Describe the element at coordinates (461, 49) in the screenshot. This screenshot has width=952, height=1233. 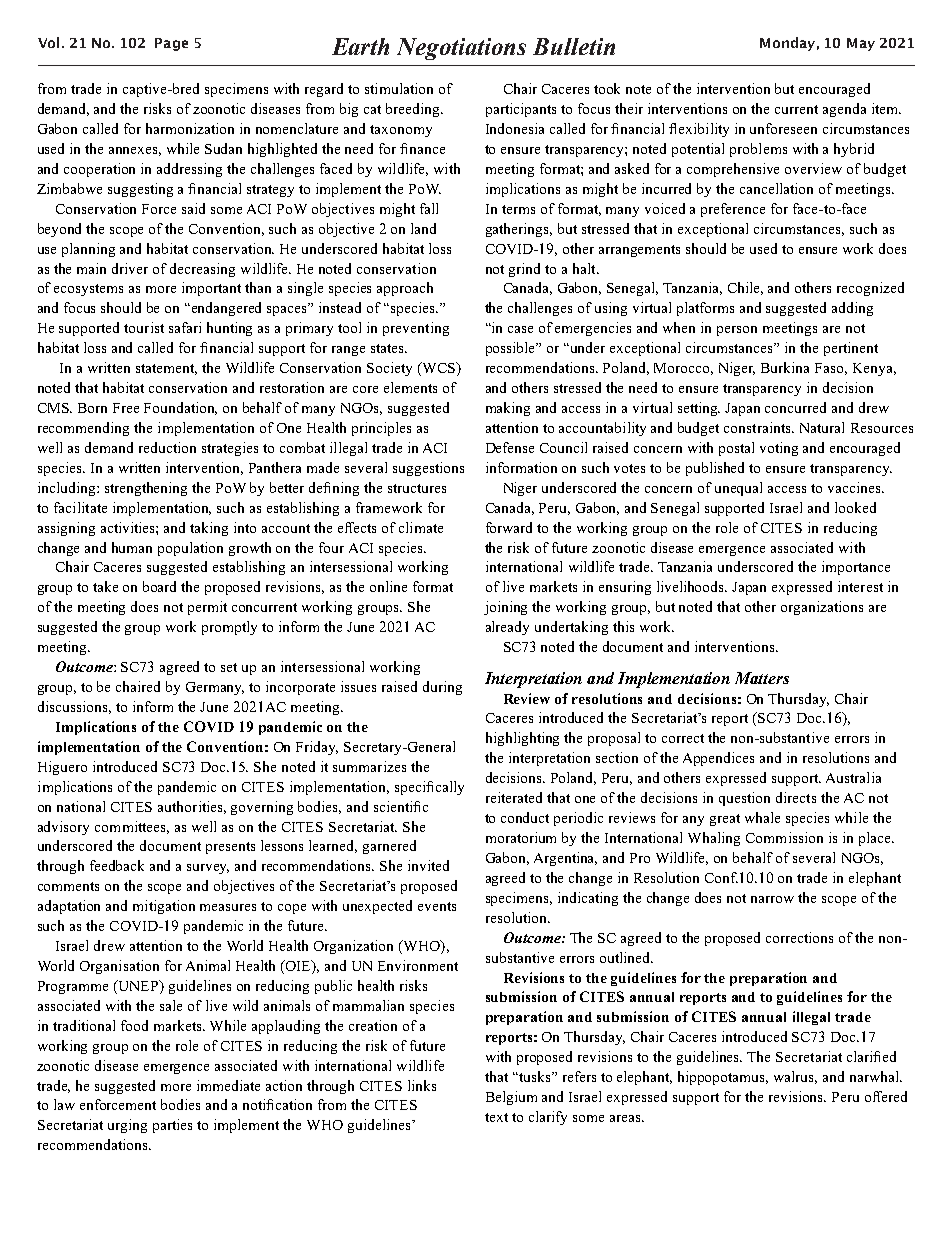
I see `Negotiations` at that location.
